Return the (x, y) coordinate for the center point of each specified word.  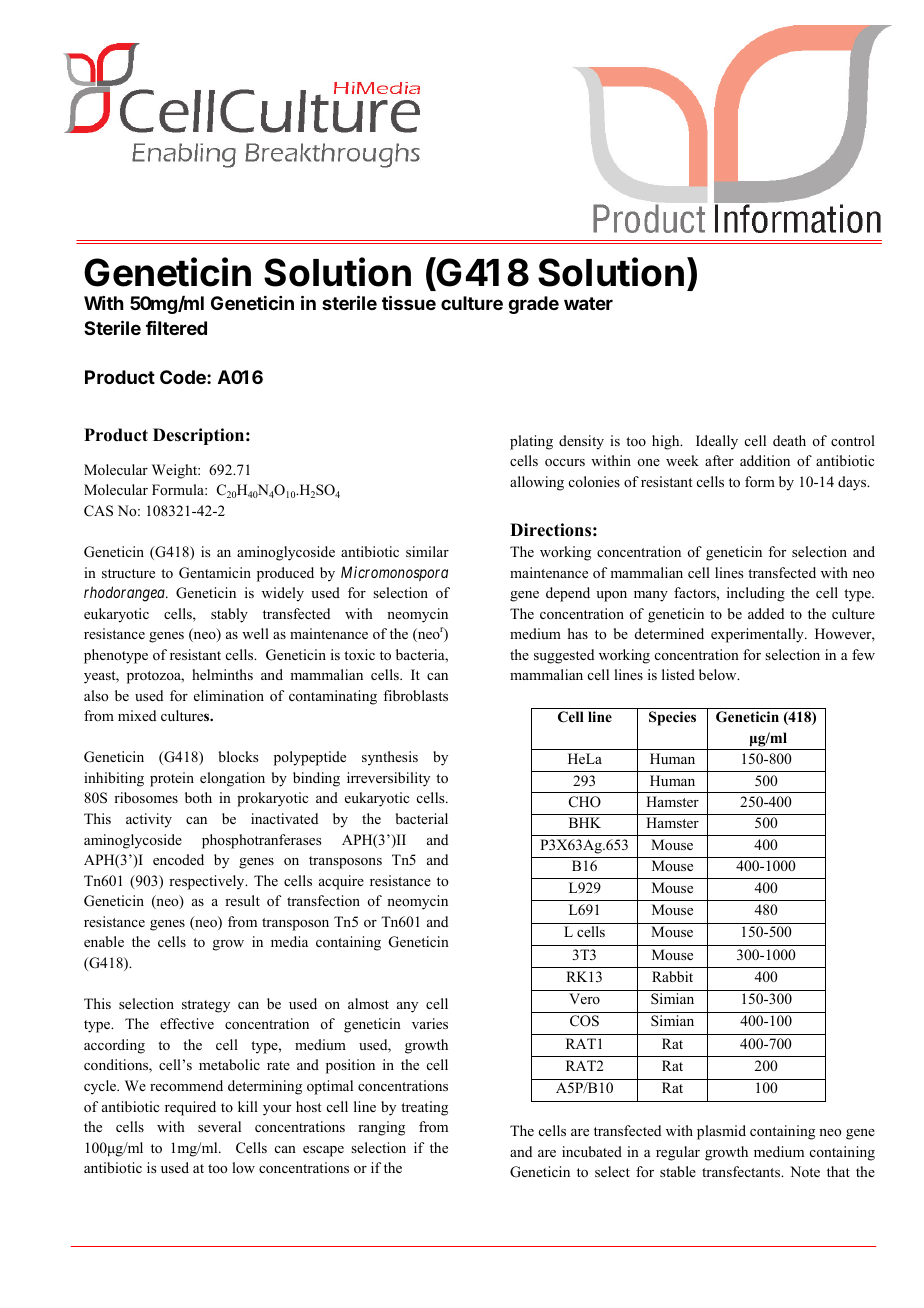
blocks (238, 756)
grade (533, 305)
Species (672, 718)
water (588, 303)
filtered (176, 327)
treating (424, 1108)
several (219, 1126)
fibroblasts (415, 695)
